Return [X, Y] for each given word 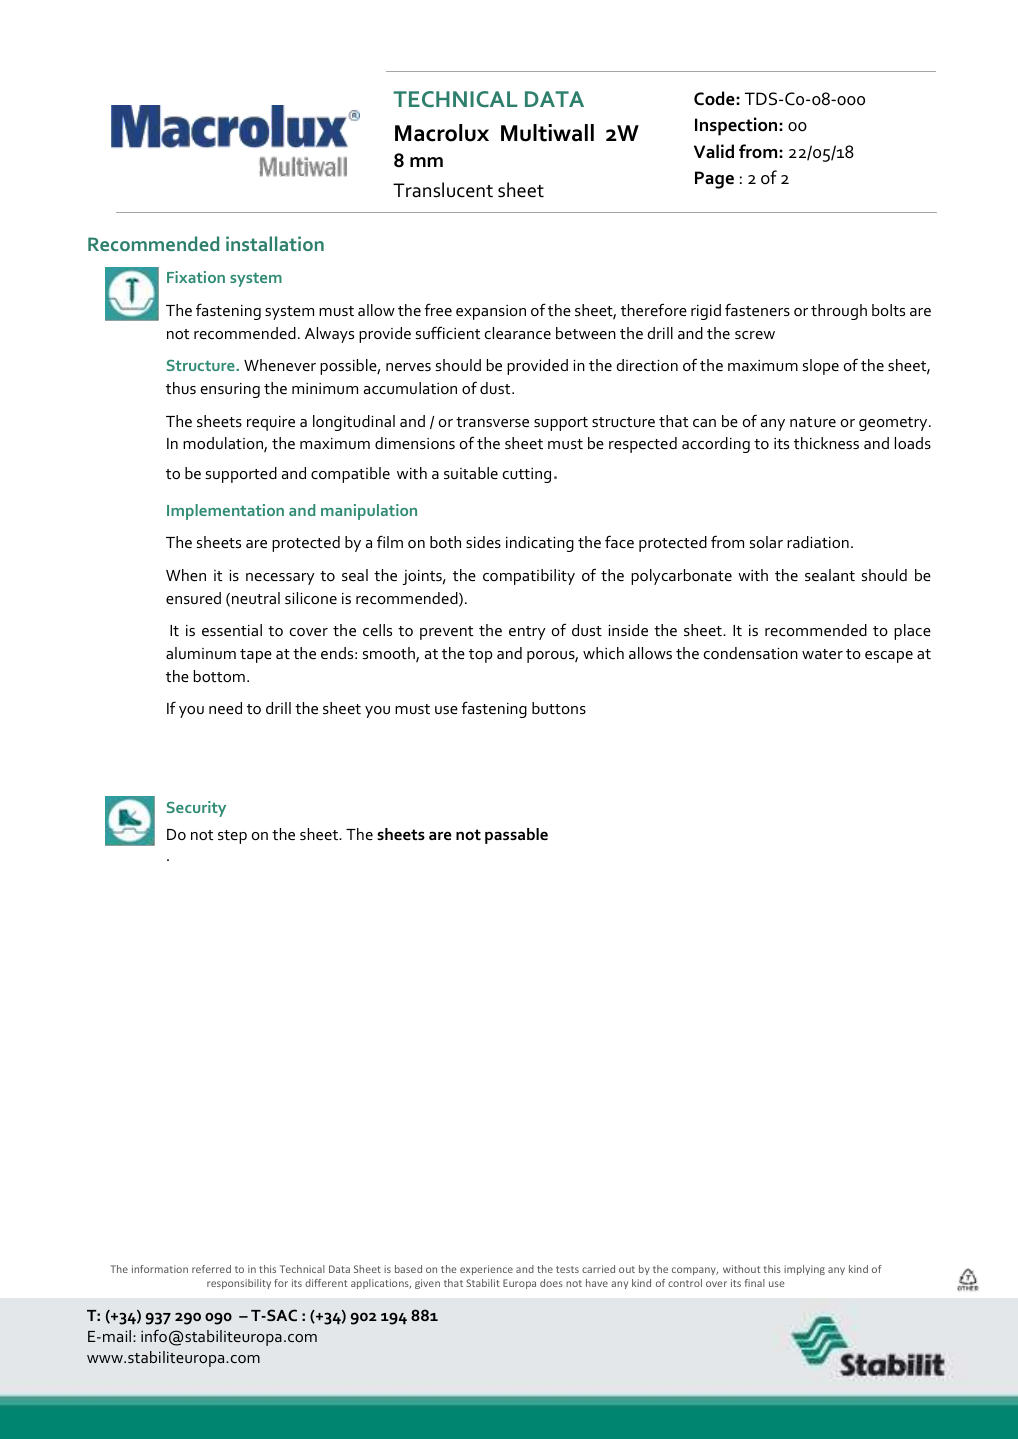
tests [567, 1269]
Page [714, 180]
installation [275, 243]
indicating [540, 544]
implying [804, 1270]
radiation [818, 542]
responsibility [239, 1284]
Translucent [443, 190]
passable [516, 836]
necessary [280, 579]
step [232, 837]
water [822, 654]
